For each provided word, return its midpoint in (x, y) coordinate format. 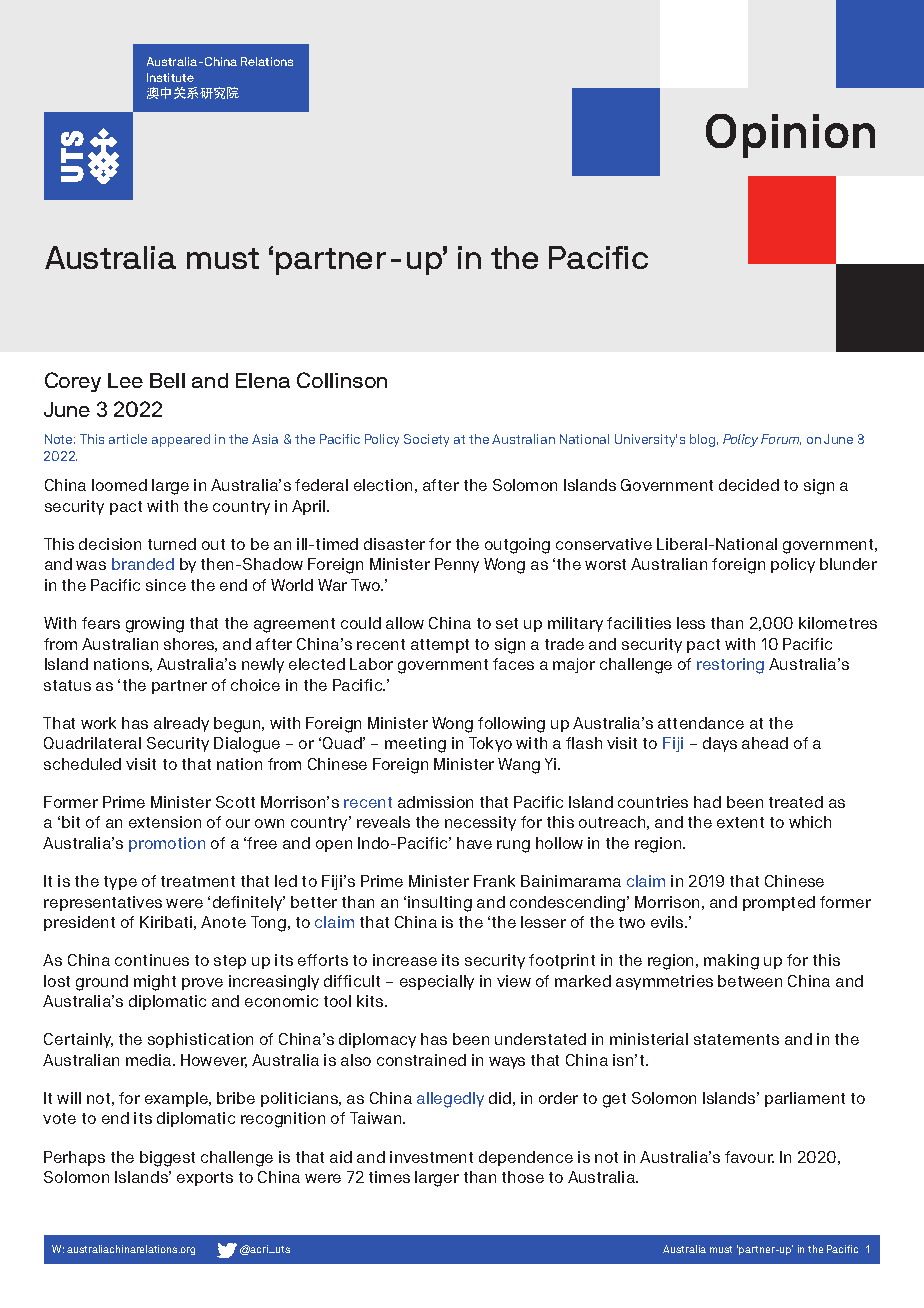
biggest (167, 1159)
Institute (170, 77)
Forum (781, 439)
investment (431, 1157)
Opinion (790, 136)
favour (749, 1157)
